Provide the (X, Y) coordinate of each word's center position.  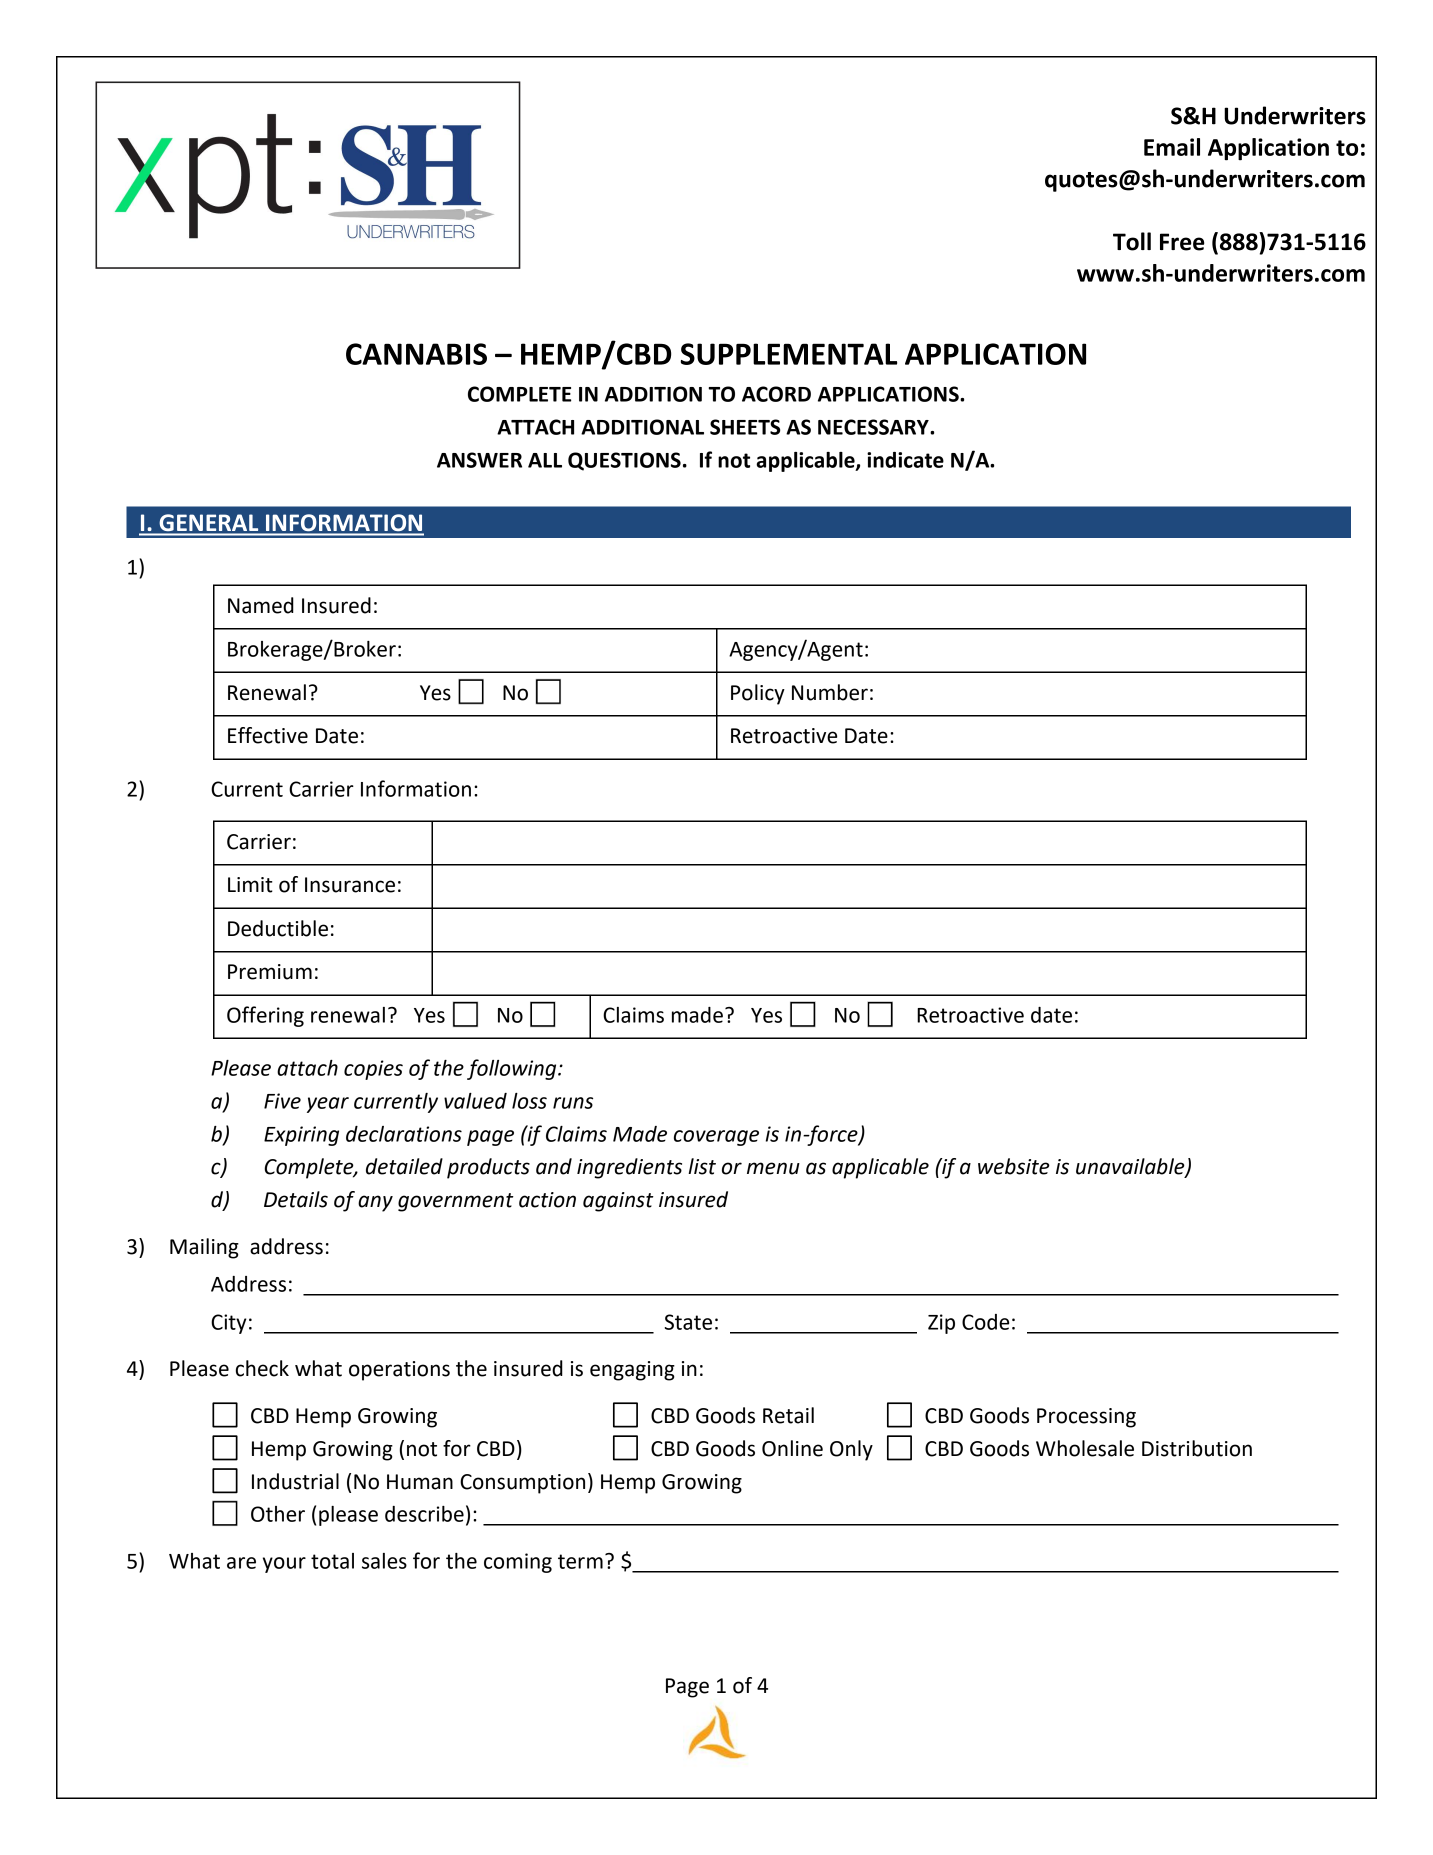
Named (261, 605)
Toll (1132, 241)
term (580, 1561)
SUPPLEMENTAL (789, 354)
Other (278, 1514)
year (328, 1105)
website (1014, 1166)
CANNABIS (416, 354)
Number (830, 692)
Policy (758, 694)
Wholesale (1085, 1448)
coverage (716, 1138)
